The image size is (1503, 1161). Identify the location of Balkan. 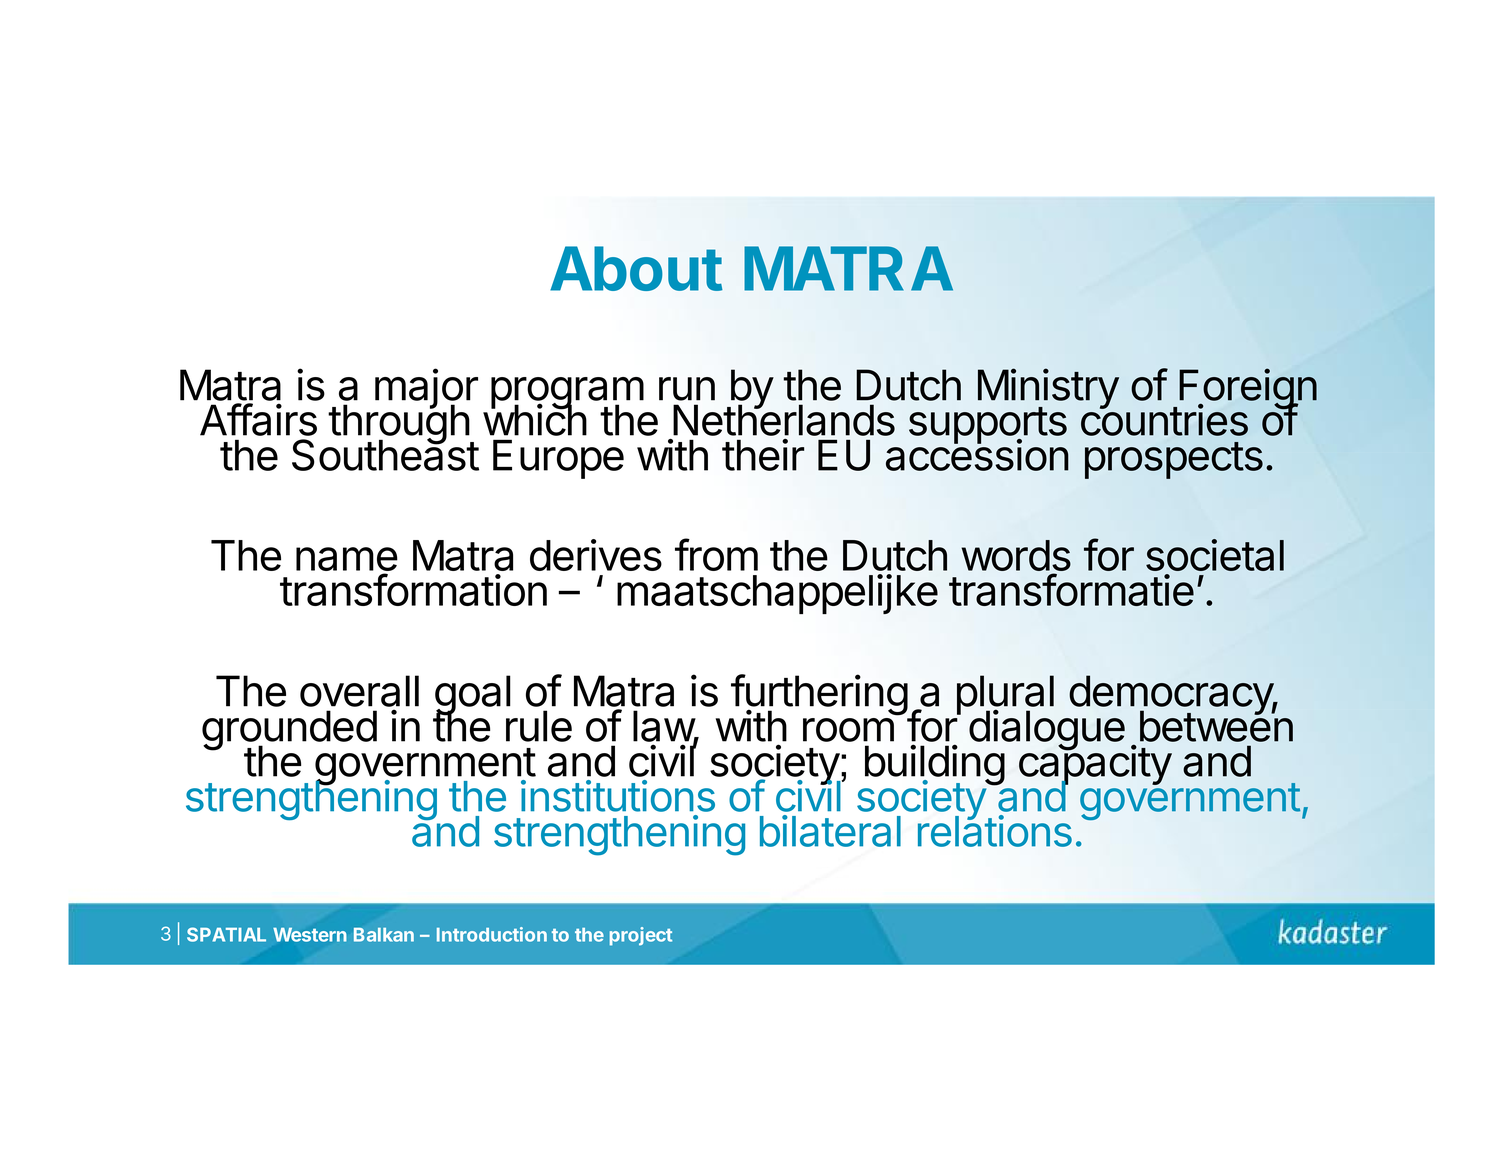
(384, 935).
